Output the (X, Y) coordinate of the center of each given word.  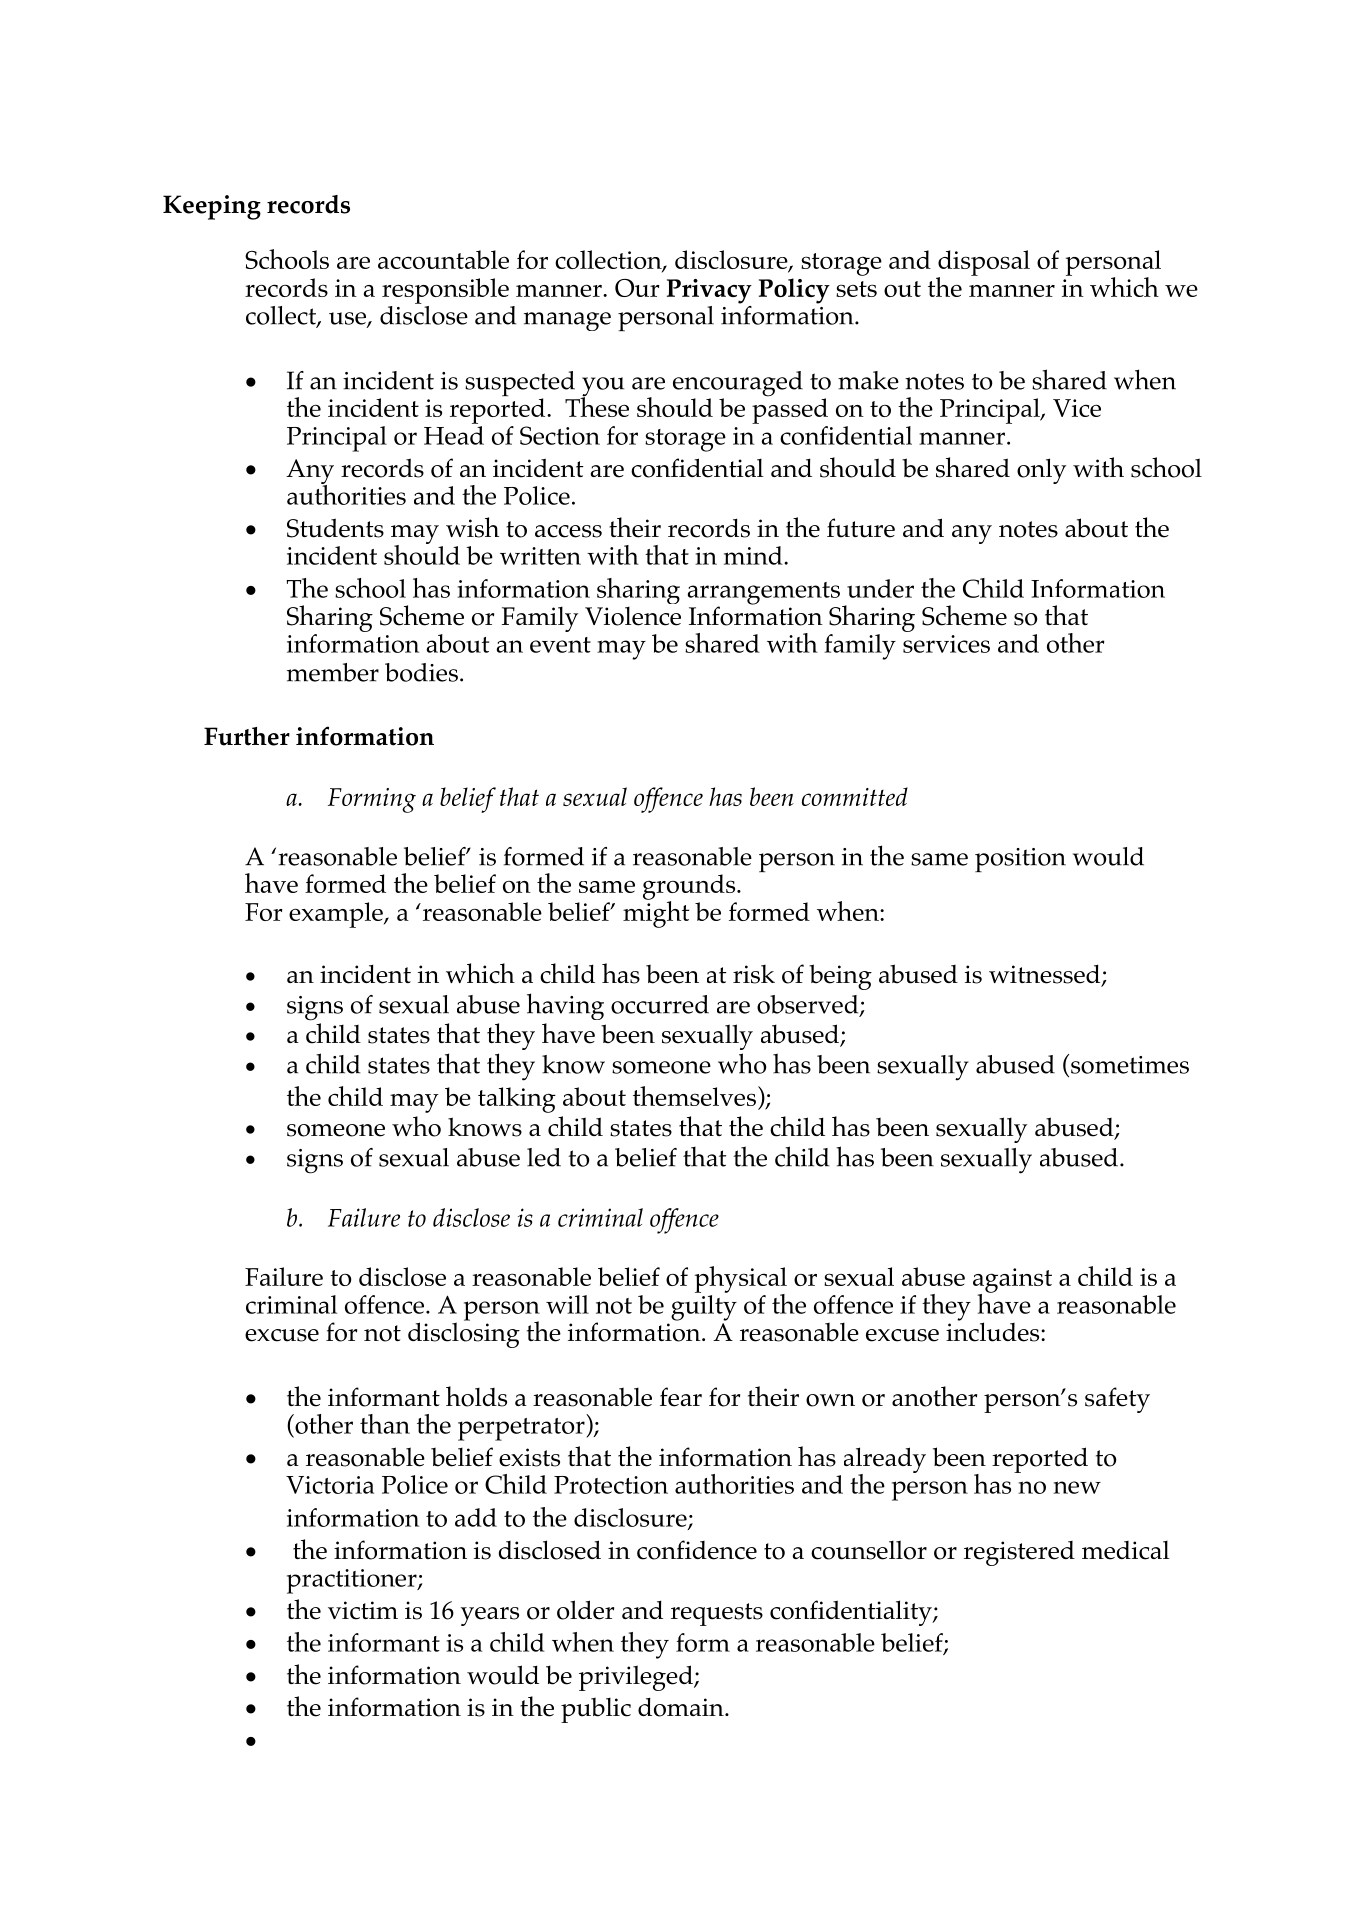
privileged (637, 1678)
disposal (983, 264)
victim (363, 1610)
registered (1019, 1553)
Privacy (709, 291)
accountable (443, 259)
